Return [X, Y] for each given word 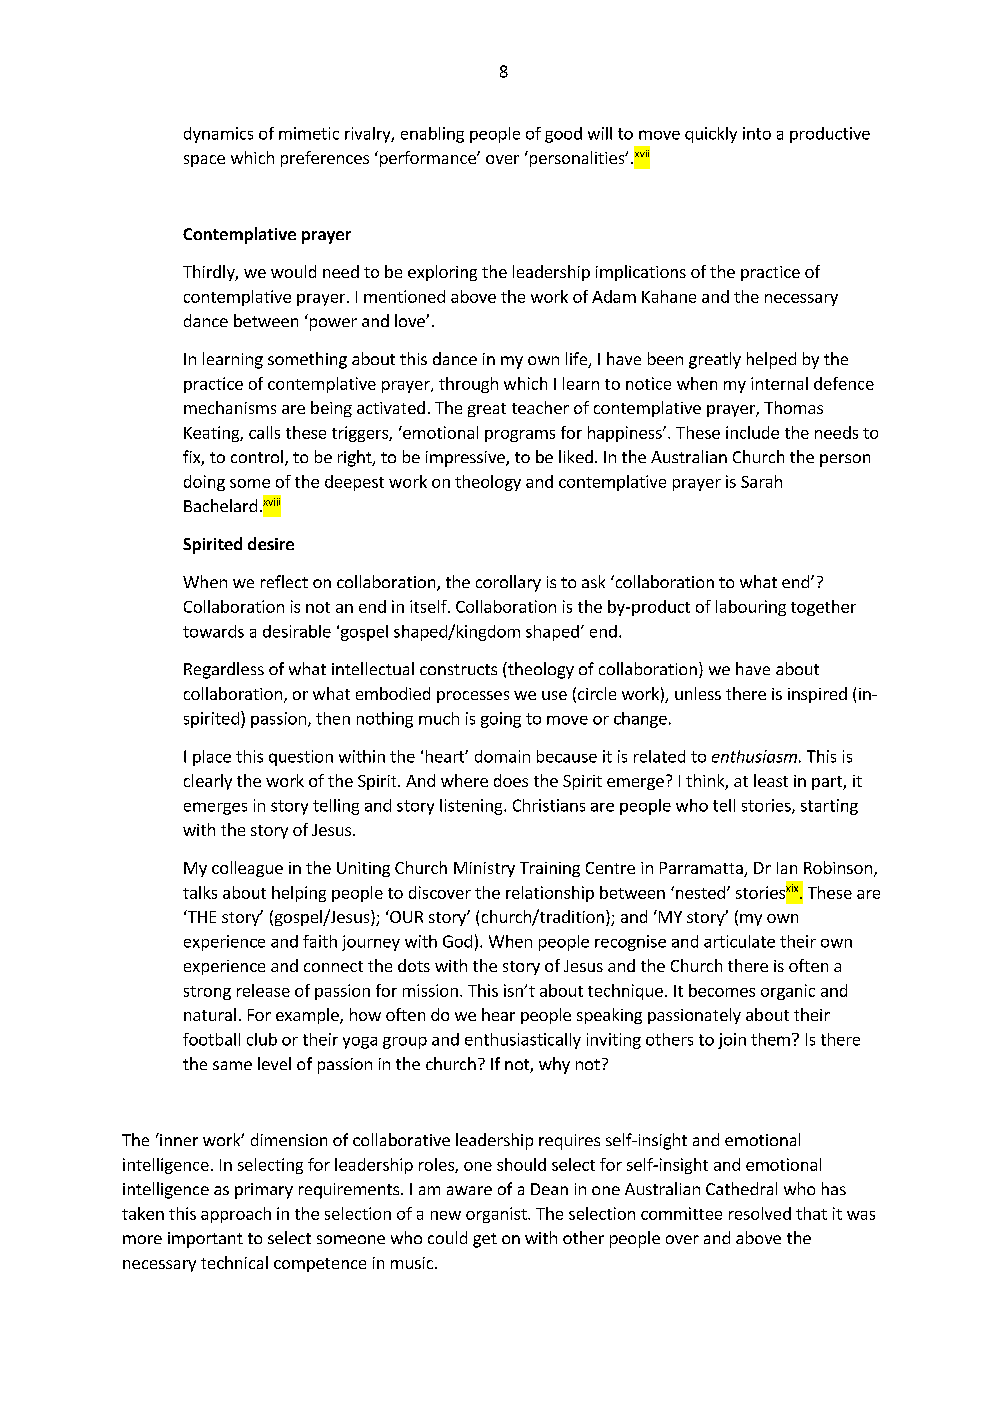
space [204, 161]
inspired [817, 695]
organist [497, 1215]
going [501, 720]
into [757, 133]
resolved [760, 1213]
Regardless [224, 670]
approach [236, 1215]
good [563, 135]
